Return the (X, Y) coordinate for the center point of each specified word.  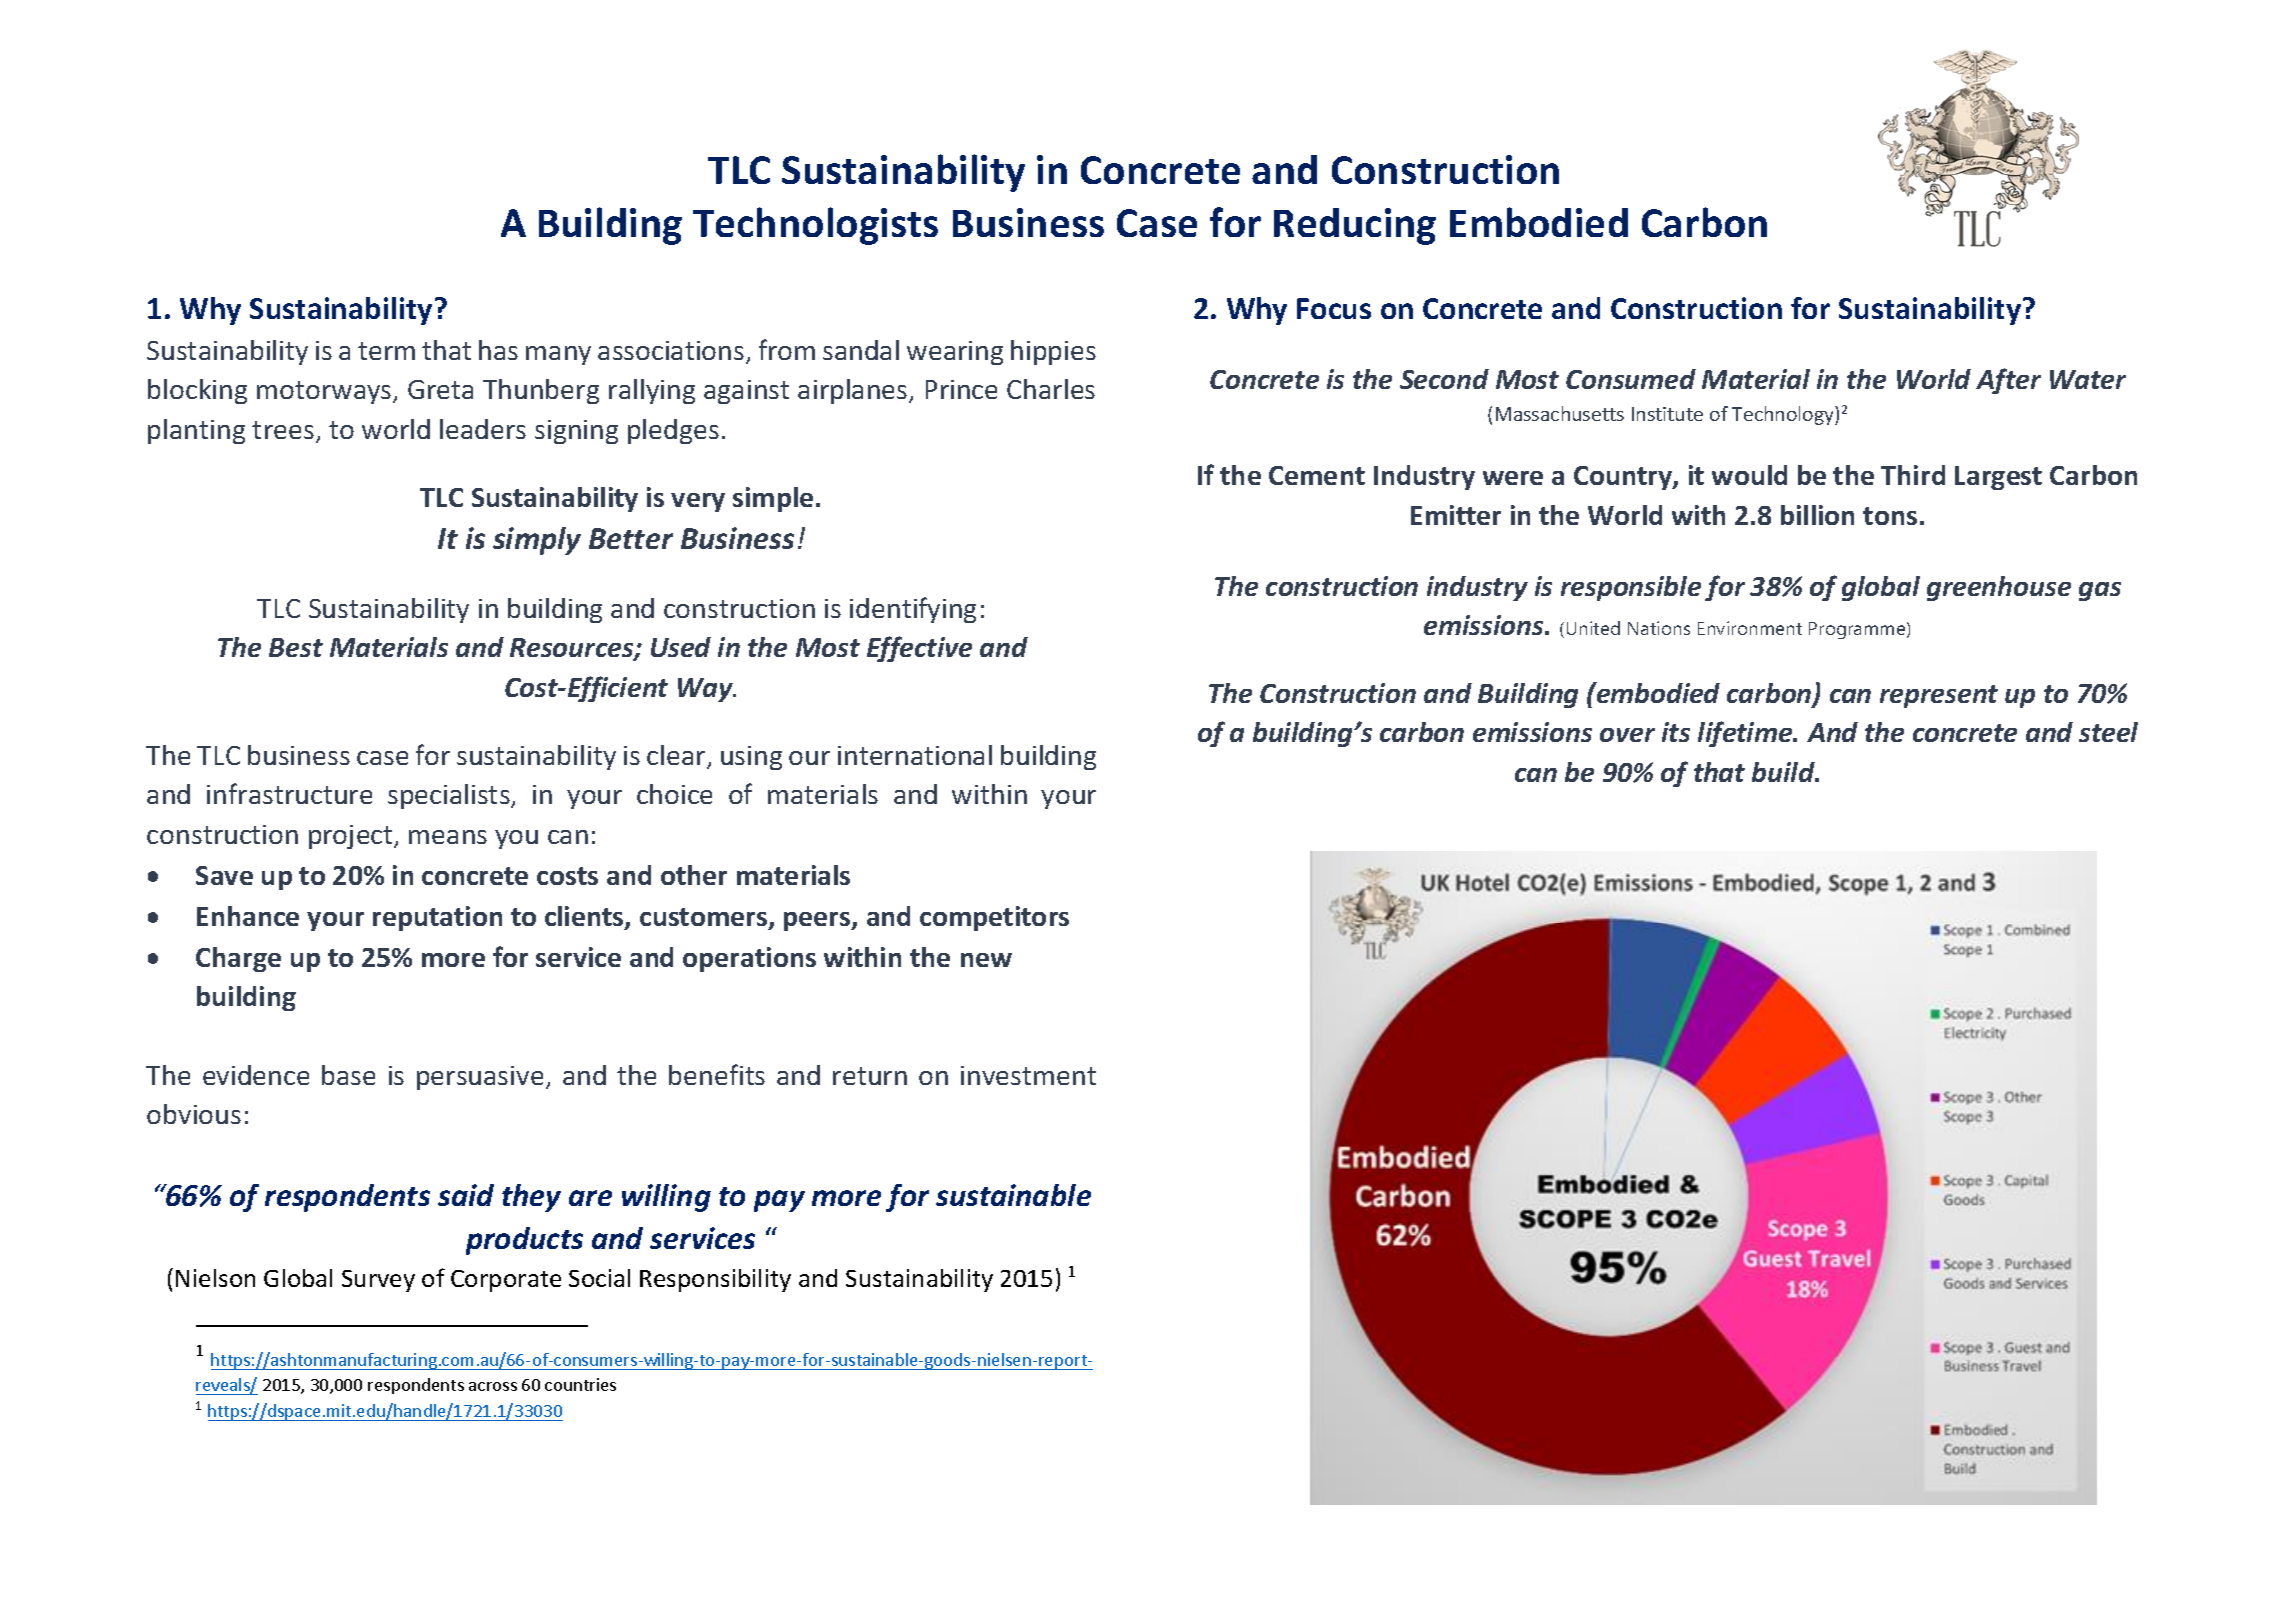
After (2008, 381)
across (493, 1386)
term (386, 351)
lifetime (1746, 734)
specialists (450, 796)
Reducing (1355, 226)
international (915, 755)
